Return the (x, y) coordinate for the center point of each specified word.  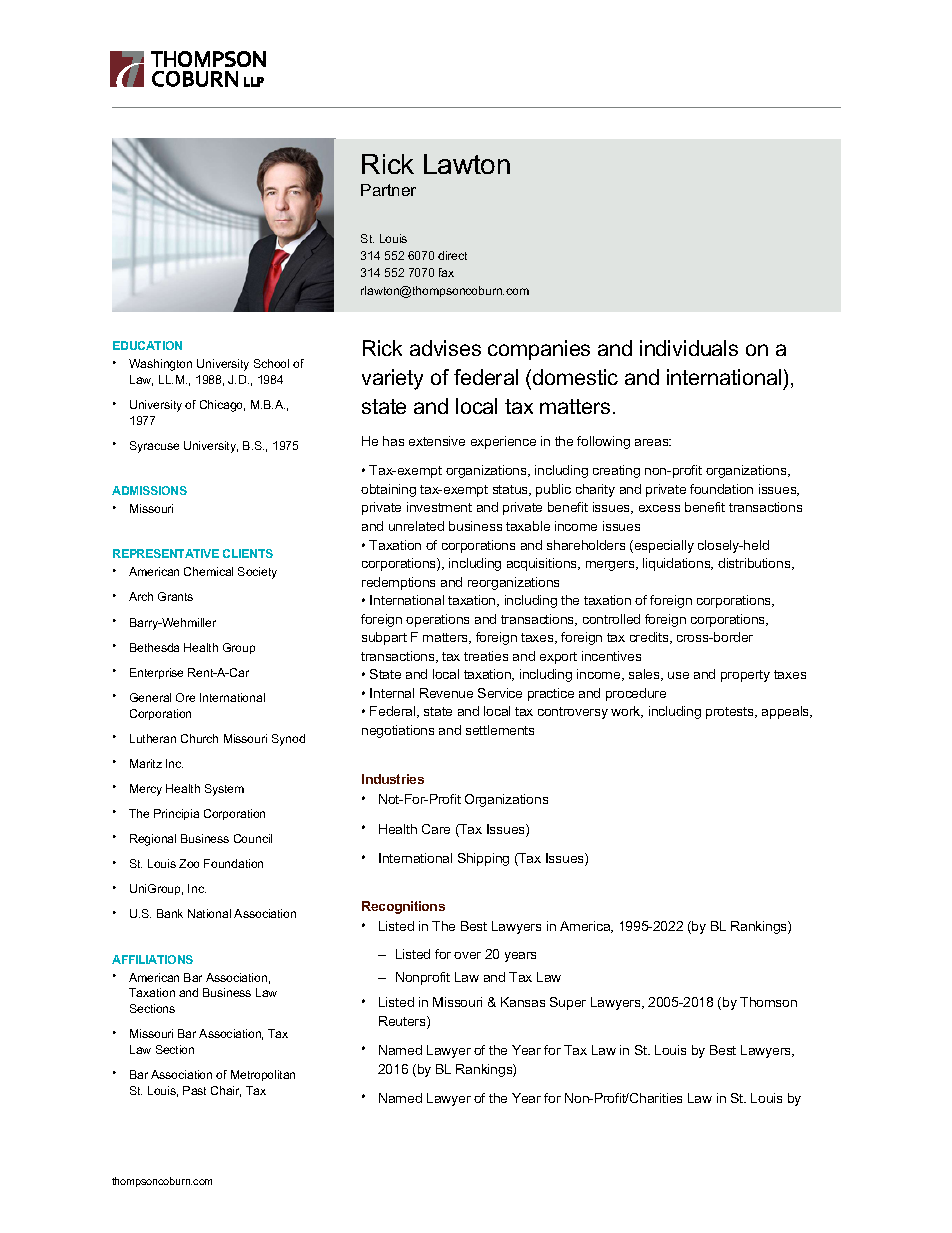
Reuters (403, 1022)
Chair (226, 1091)
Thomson (768, 1002)
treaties (486, 656)
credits (650, 638)
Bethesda (154, 647)
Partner (388, 190)
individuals (689, 348)
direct (452, 255)
